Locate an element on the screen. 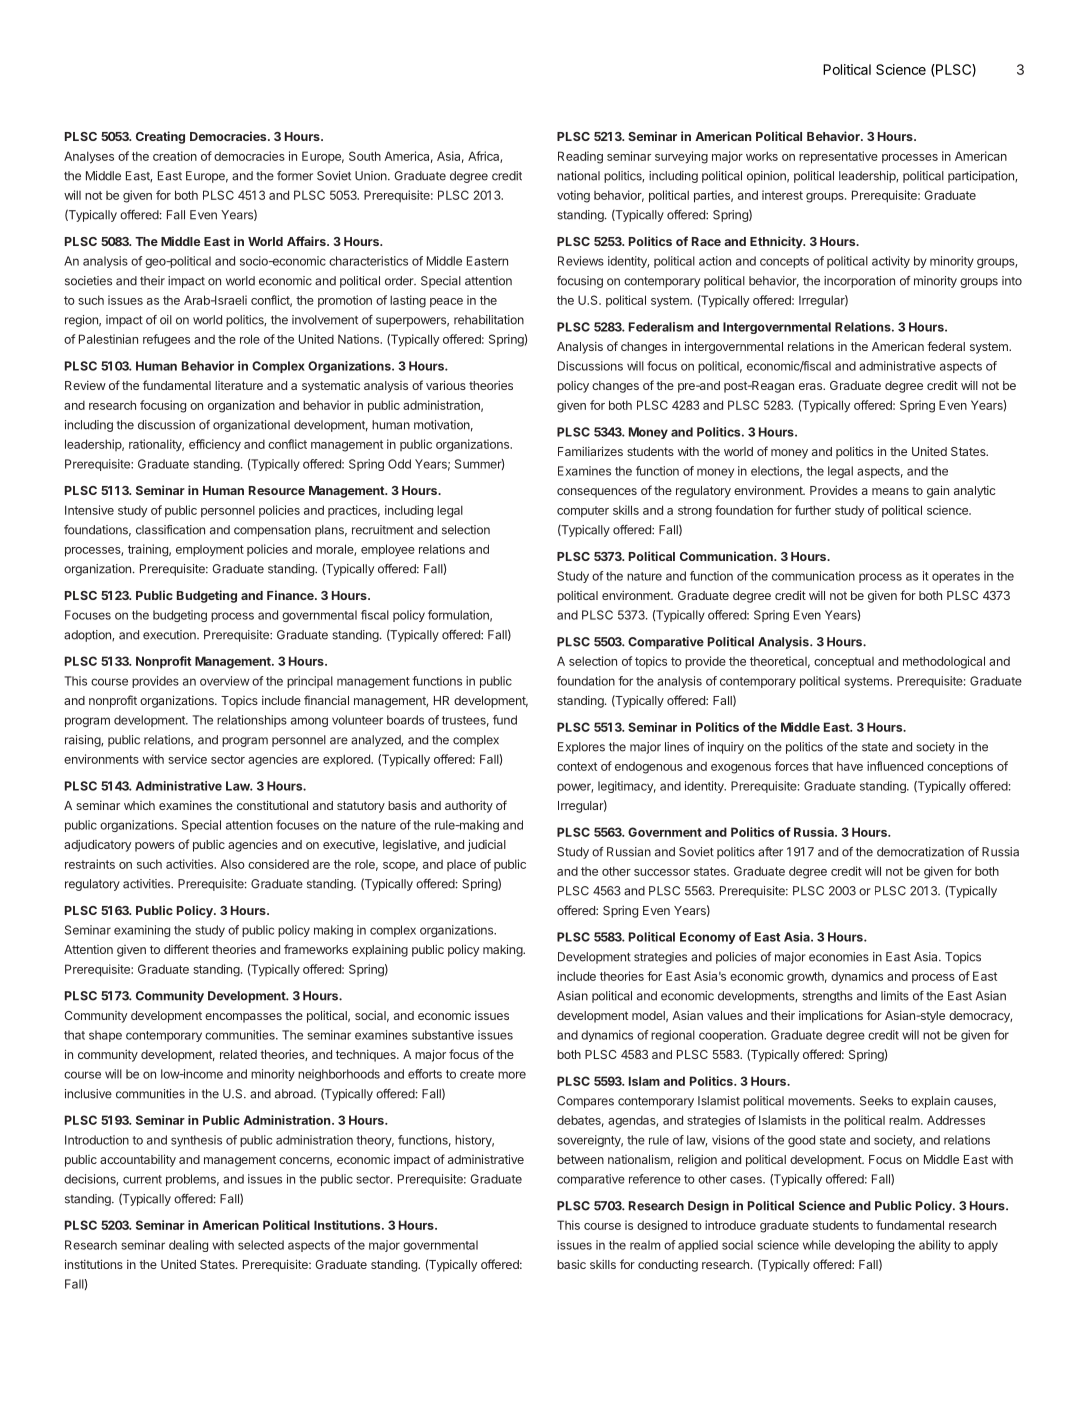 This screenshot has height=1409, width=1088. basic is located at coordinates (571, 1264).
